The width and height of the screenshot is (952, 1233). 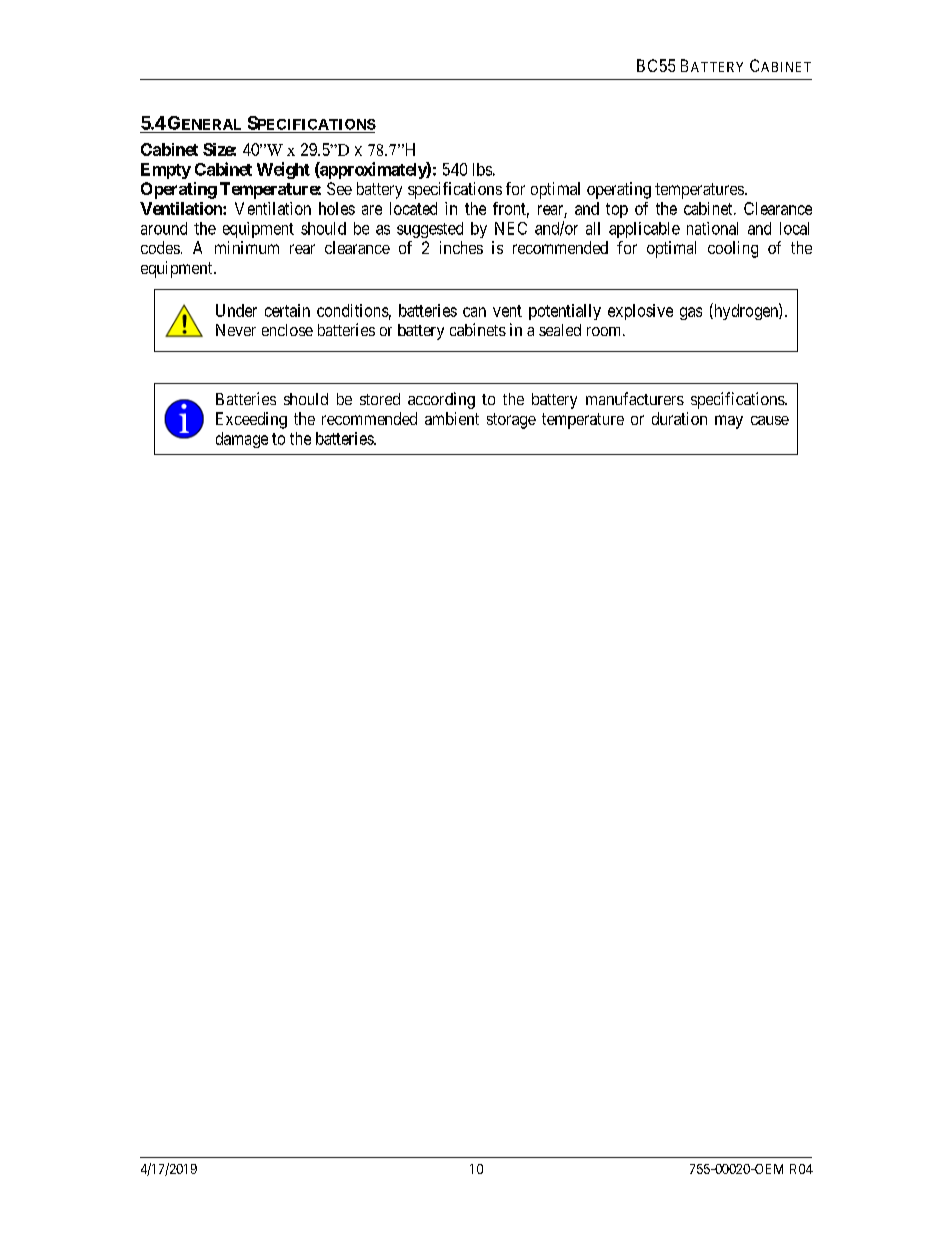 What do you see at coordinates (482, 169) in the screenshot?
I see `lbs` at bounding box center [482, 169].
